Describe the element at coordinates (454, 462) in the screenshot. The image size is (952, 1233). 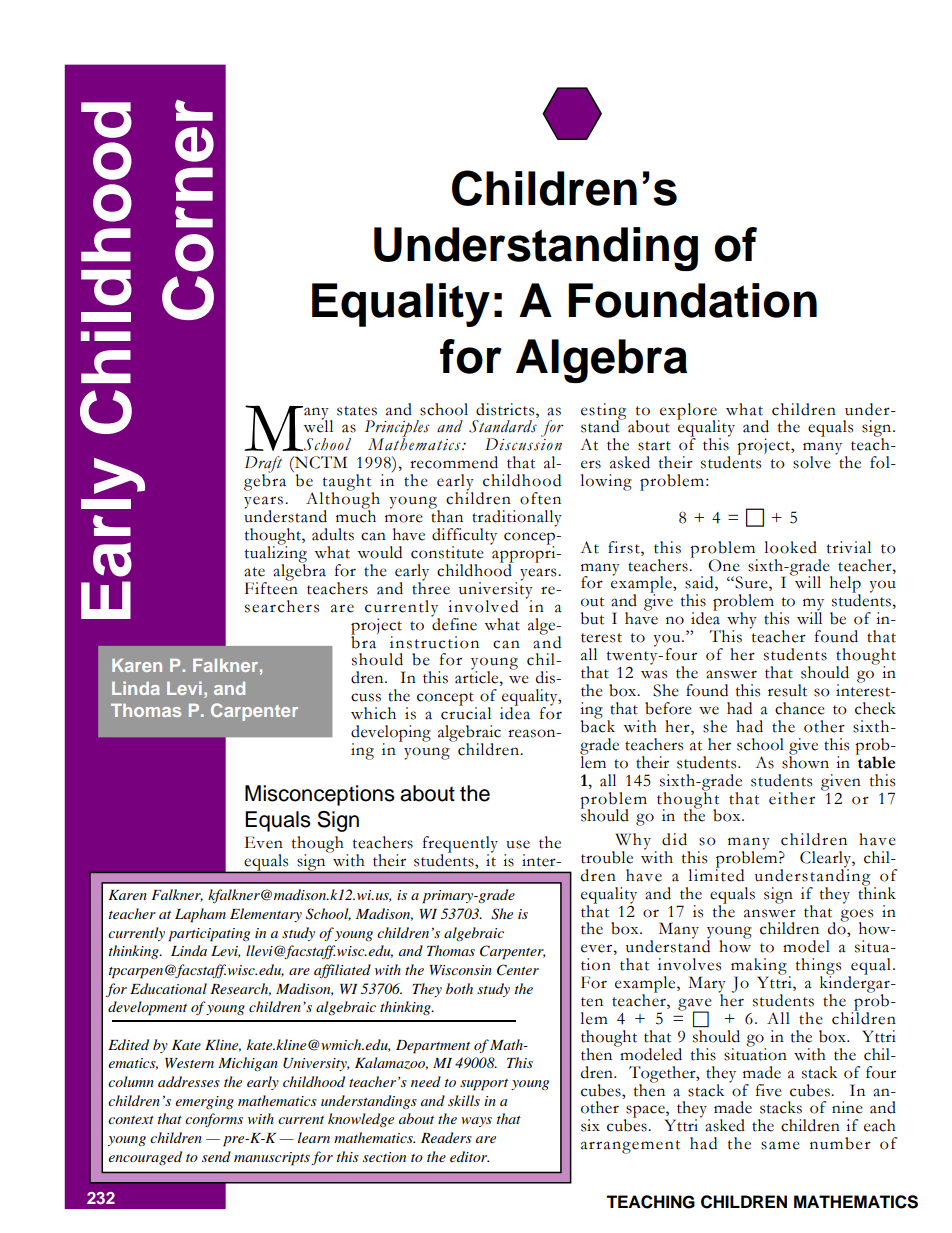
I see `recommend` at that location.
